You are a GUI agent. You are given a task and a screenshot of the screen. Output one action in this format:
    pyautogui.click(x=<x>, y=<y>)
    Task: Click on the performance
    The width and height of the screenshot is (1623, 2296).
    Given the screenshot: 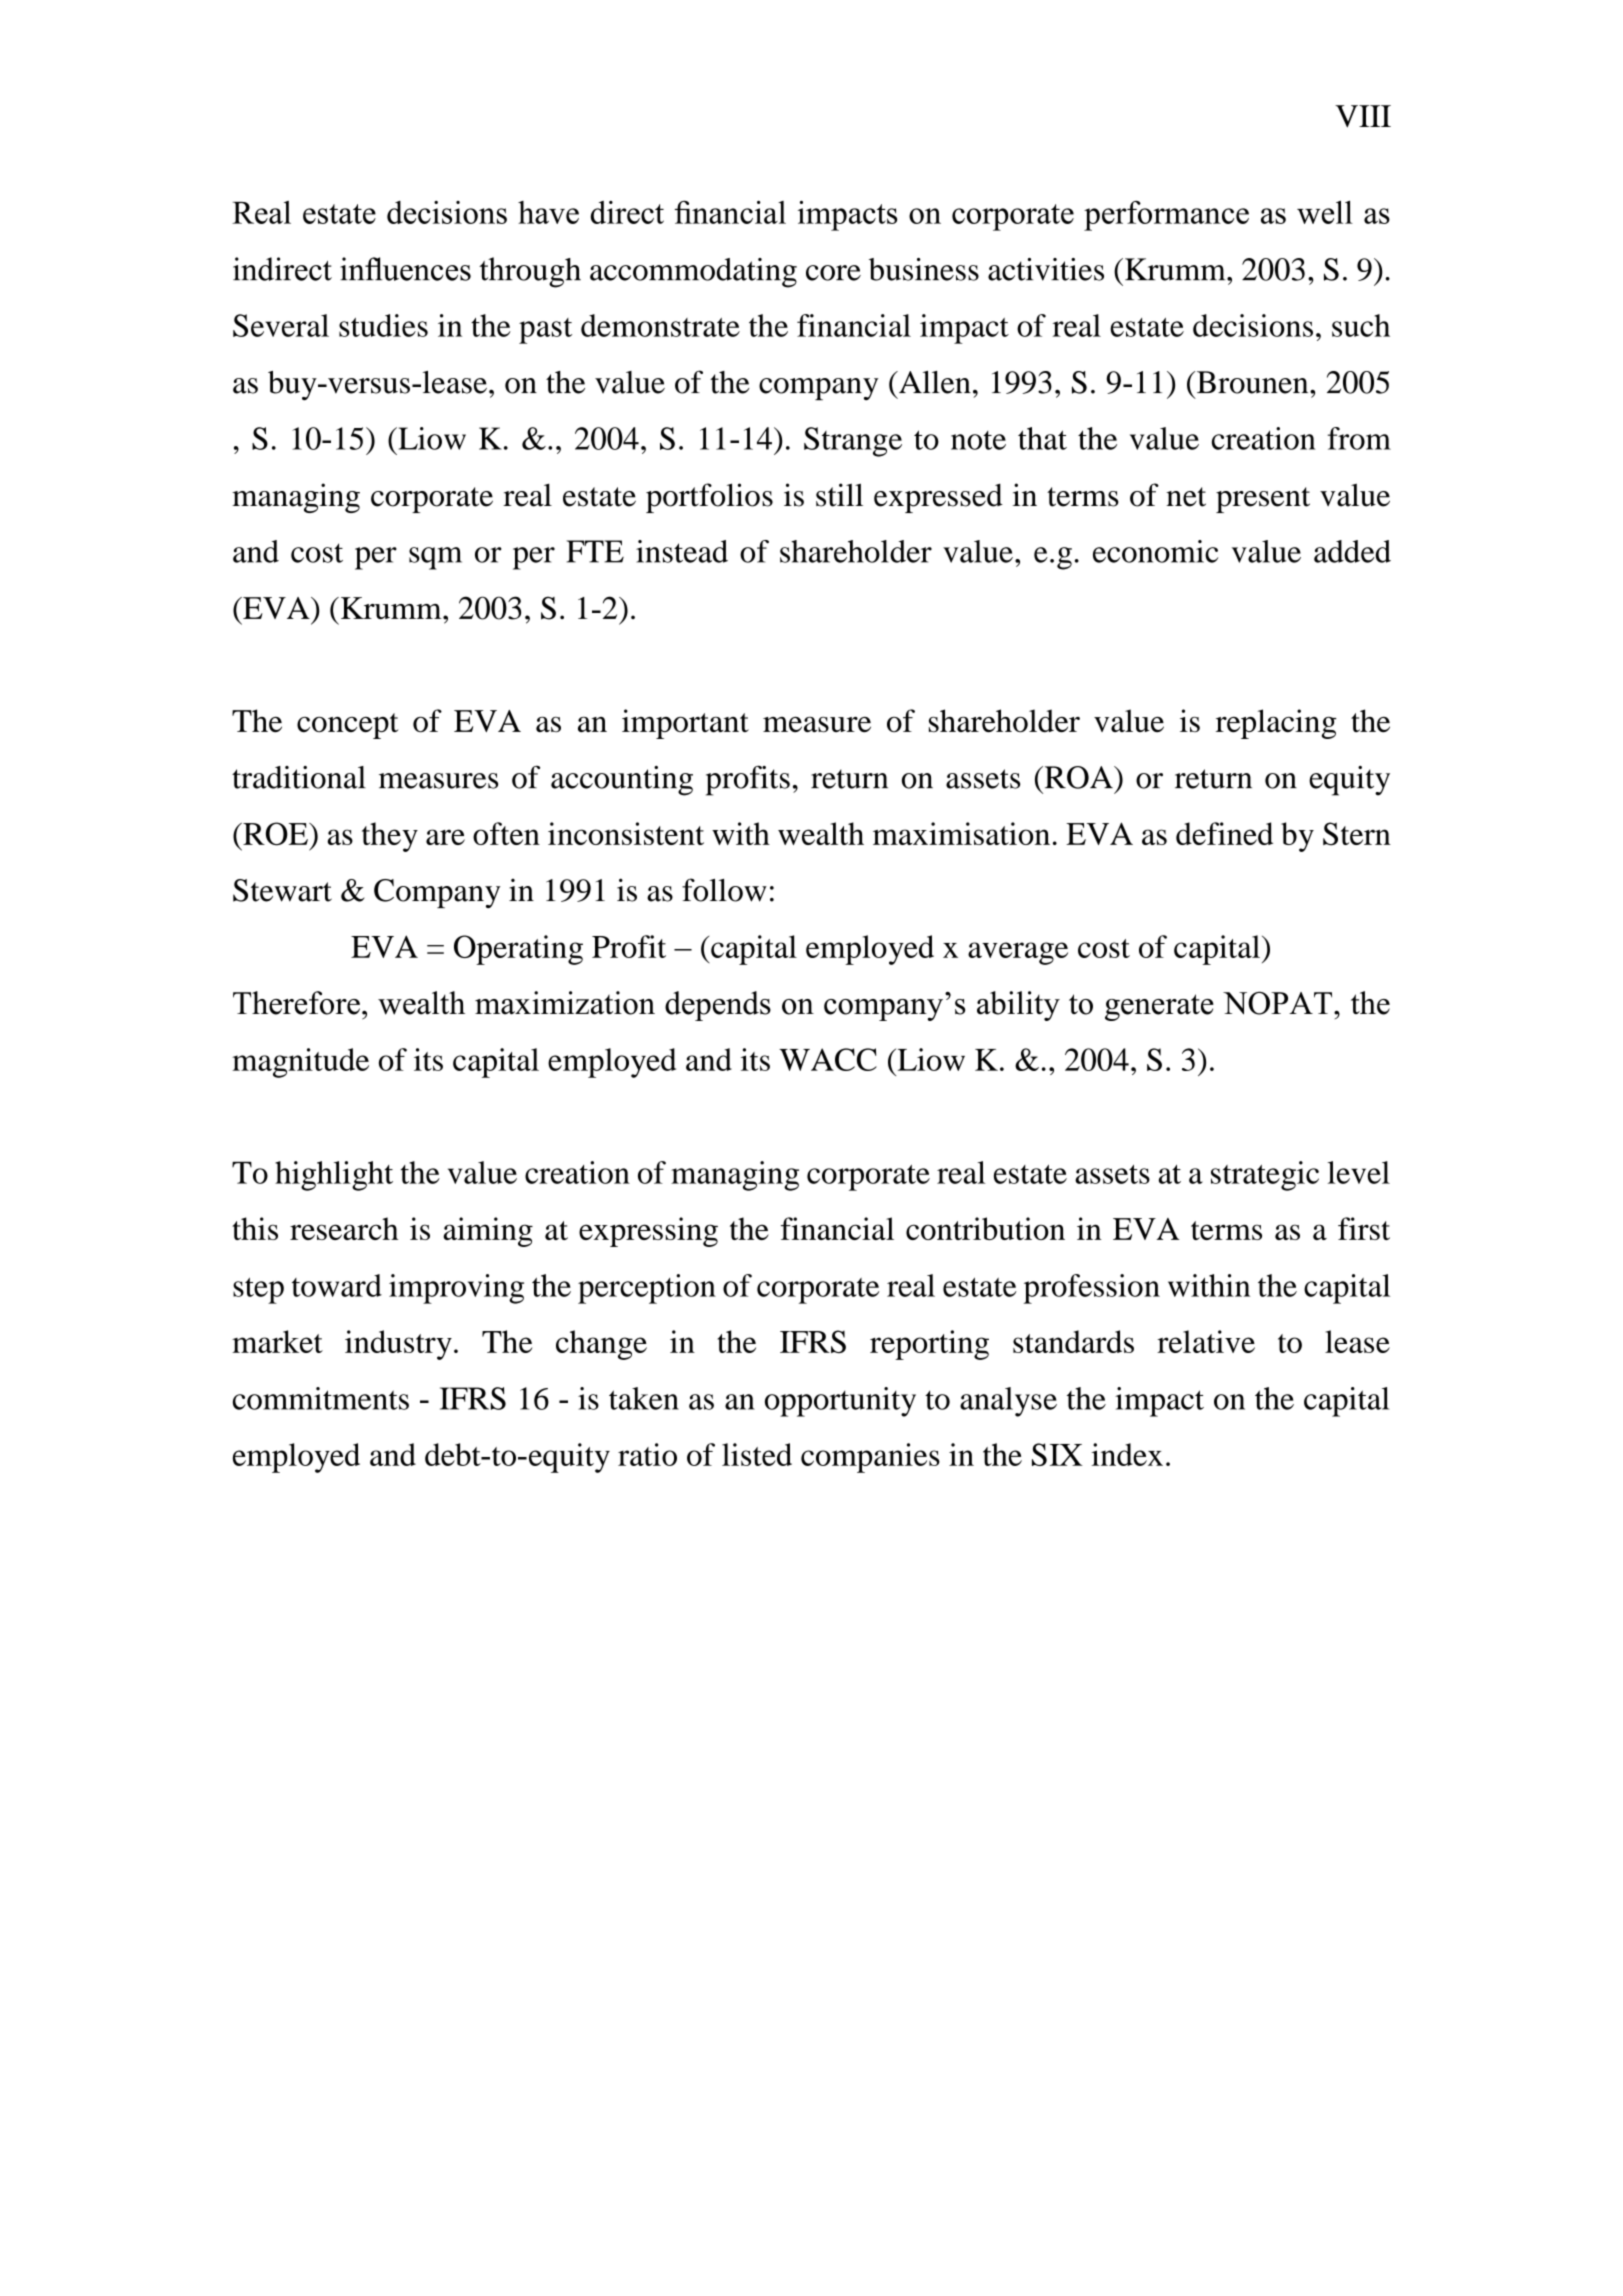 What is the action you would take?
    pyautogui.click(x=1166, y=216)
